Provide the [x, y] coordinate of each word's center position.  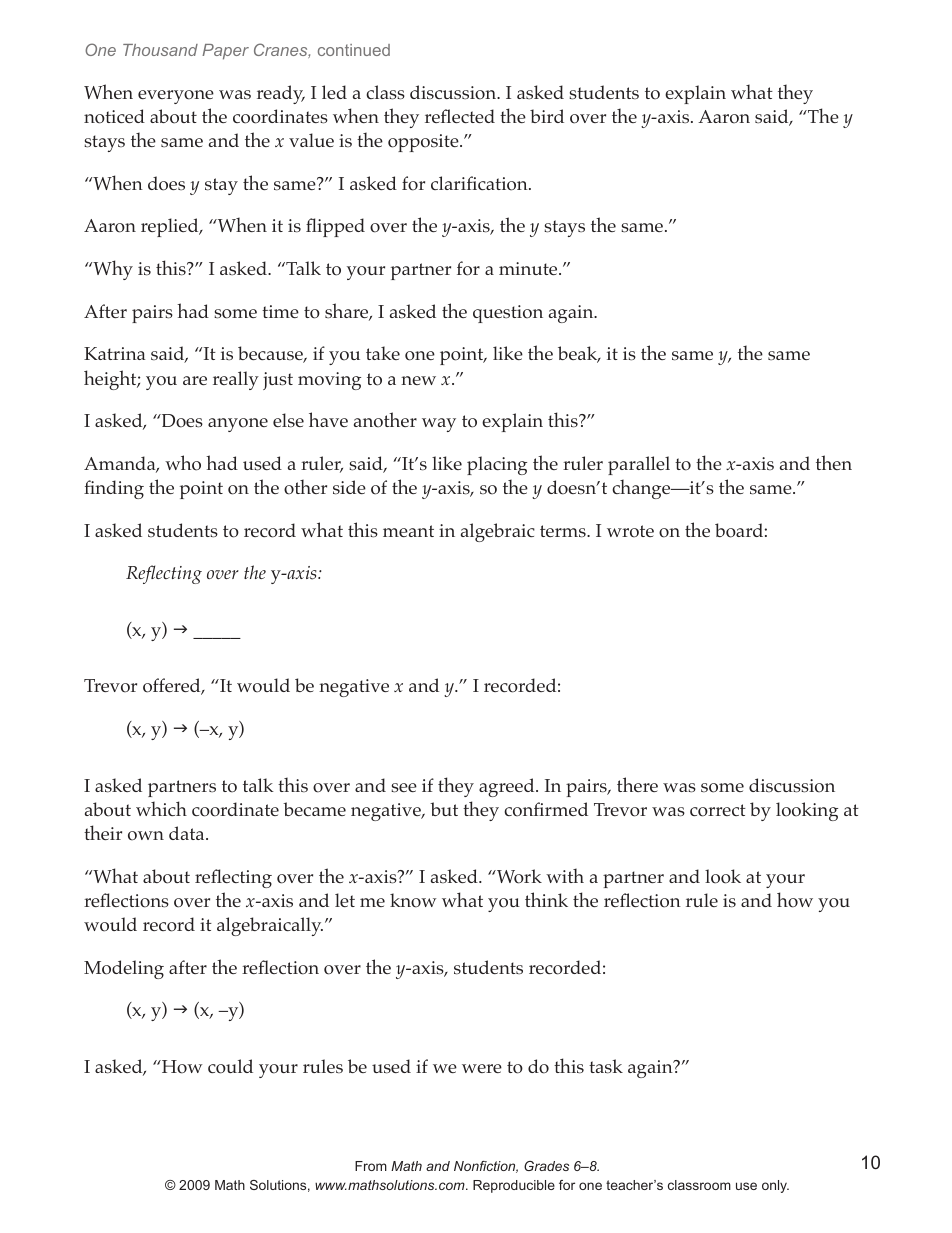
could [230, 1066]
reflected [460, 116]
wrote [630, 531]
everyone [176, 97]
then [834, 462]
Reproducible [514, 1186]
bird [547, 116]
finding [114, 489]
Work [518, 876]
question [508, 314]
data [188, 833]
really [236, 380]
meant [408, 531]
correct [718, 810]
